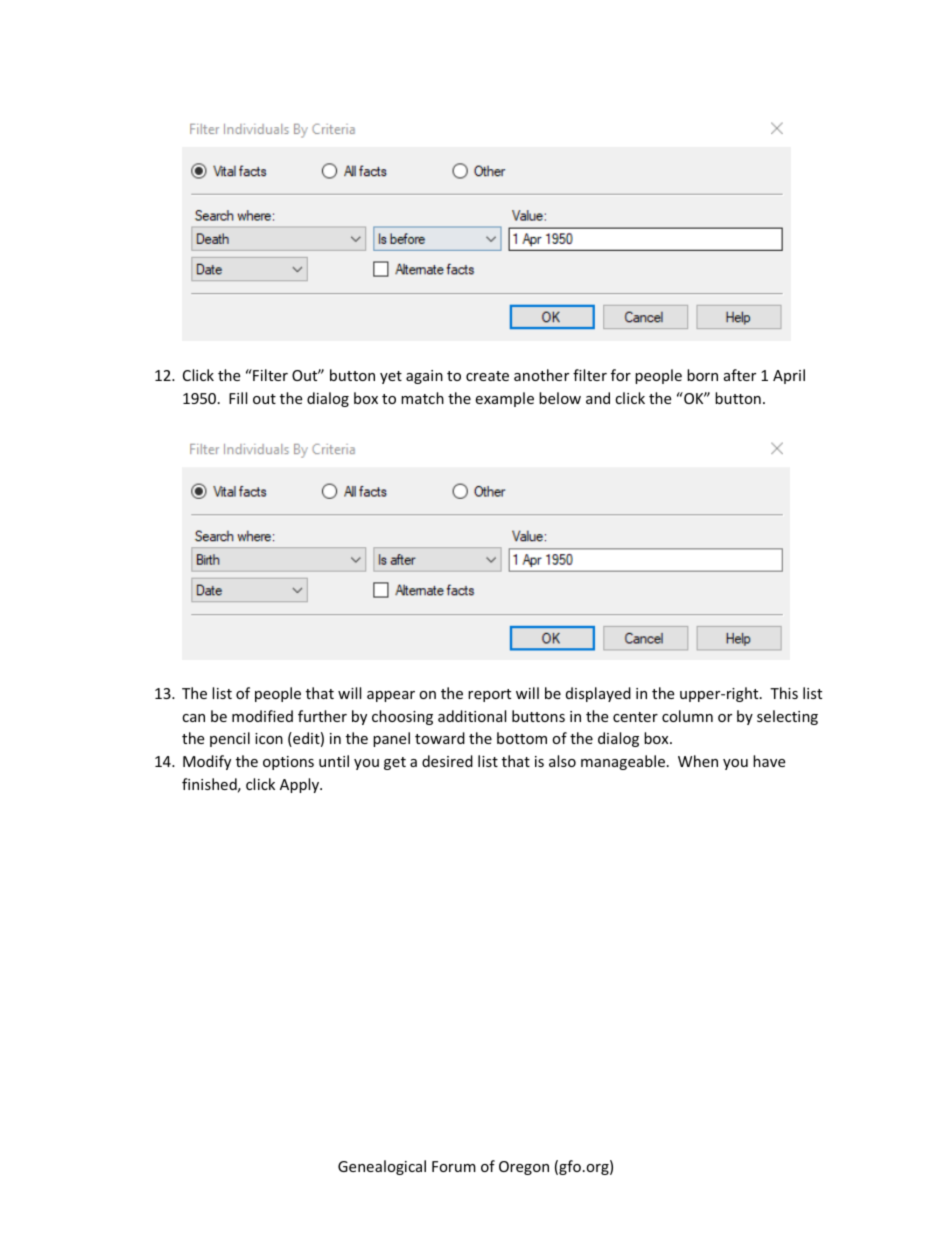 The image size is (952, 1233). Describe the element at coordinates (702, 375) in the screenshot. I see `born` at that location.
